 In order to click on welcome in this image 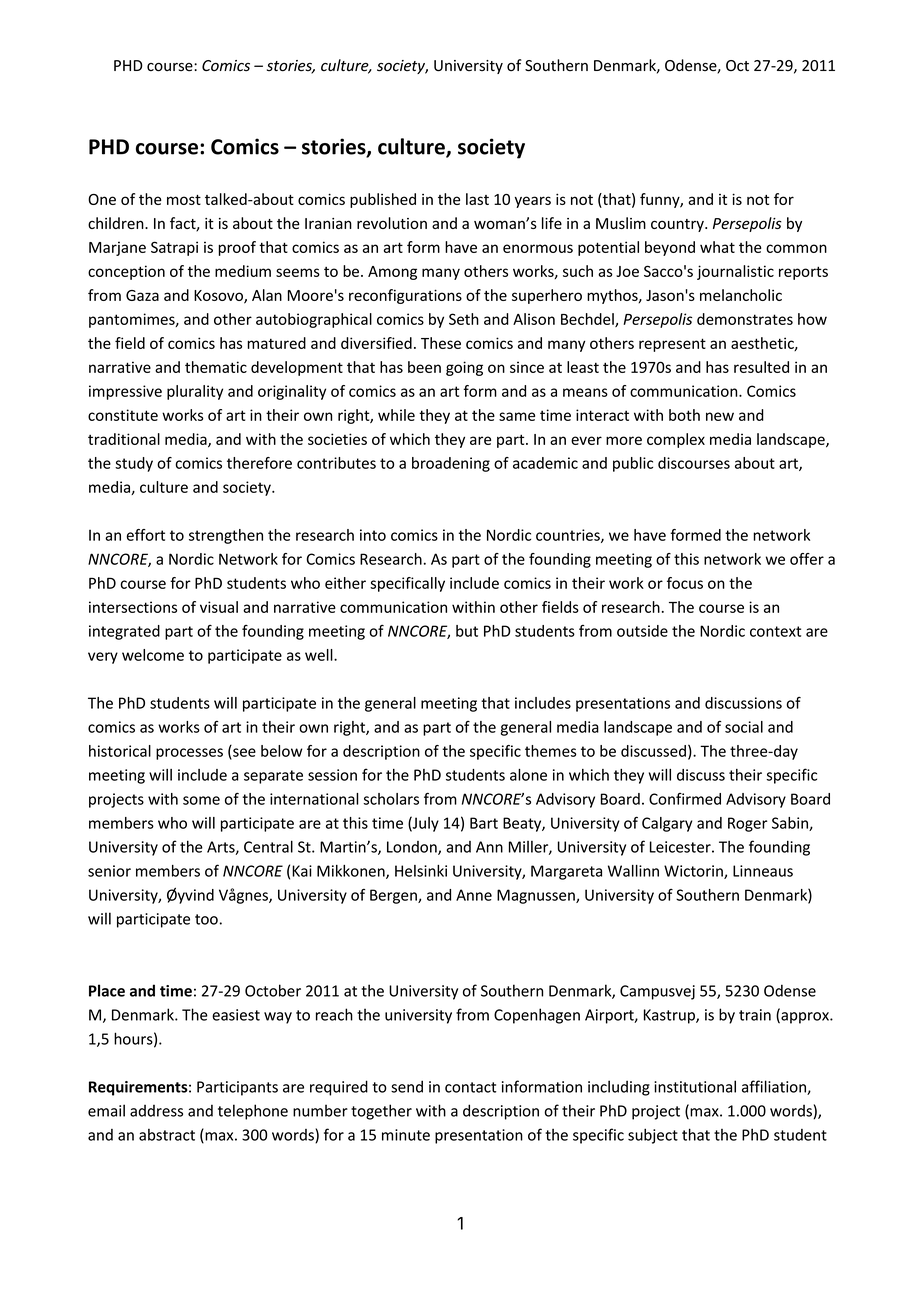, I will do `click(153, 655)`.
